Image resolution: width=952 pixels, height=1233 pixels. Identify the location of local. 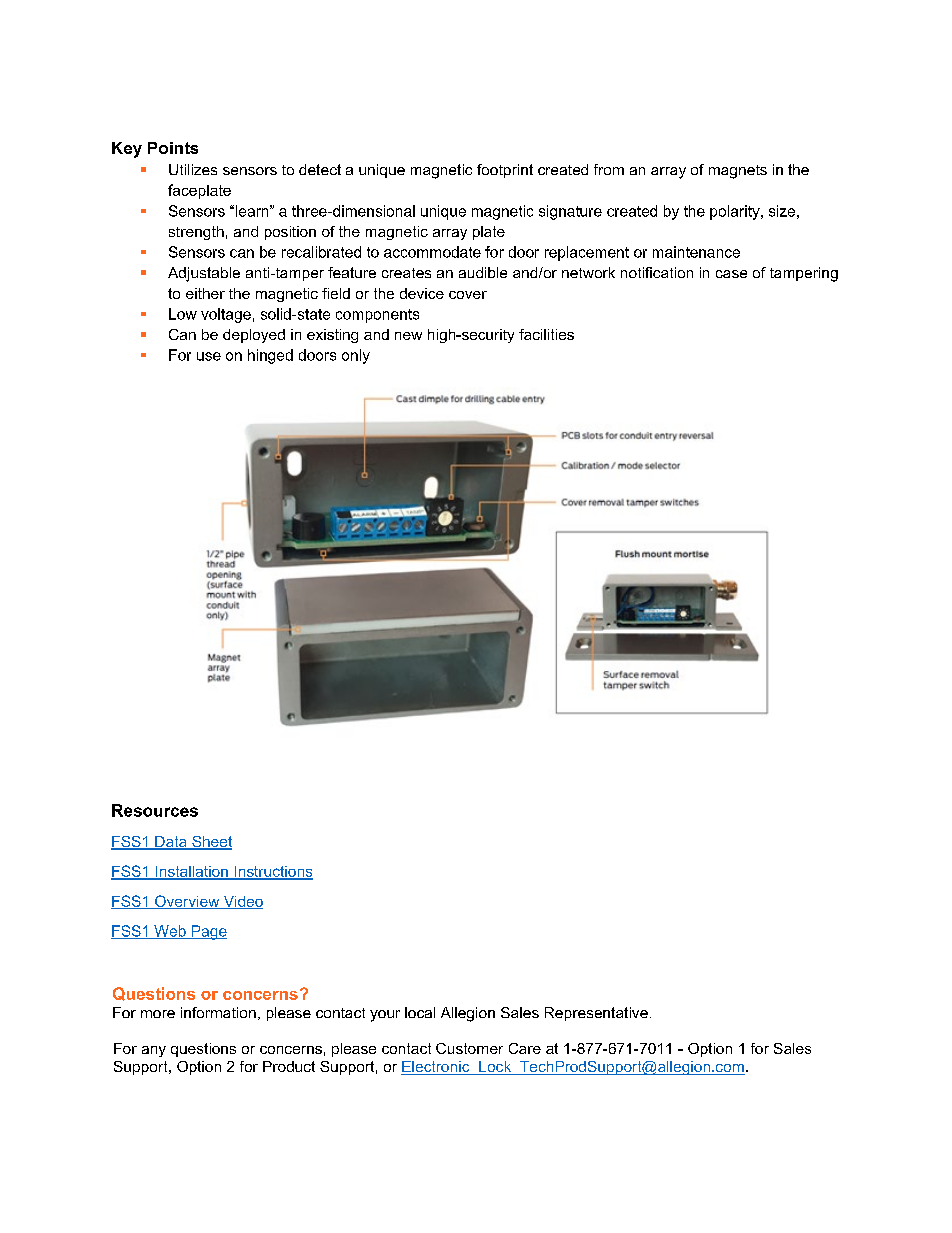
(420, 1012).
